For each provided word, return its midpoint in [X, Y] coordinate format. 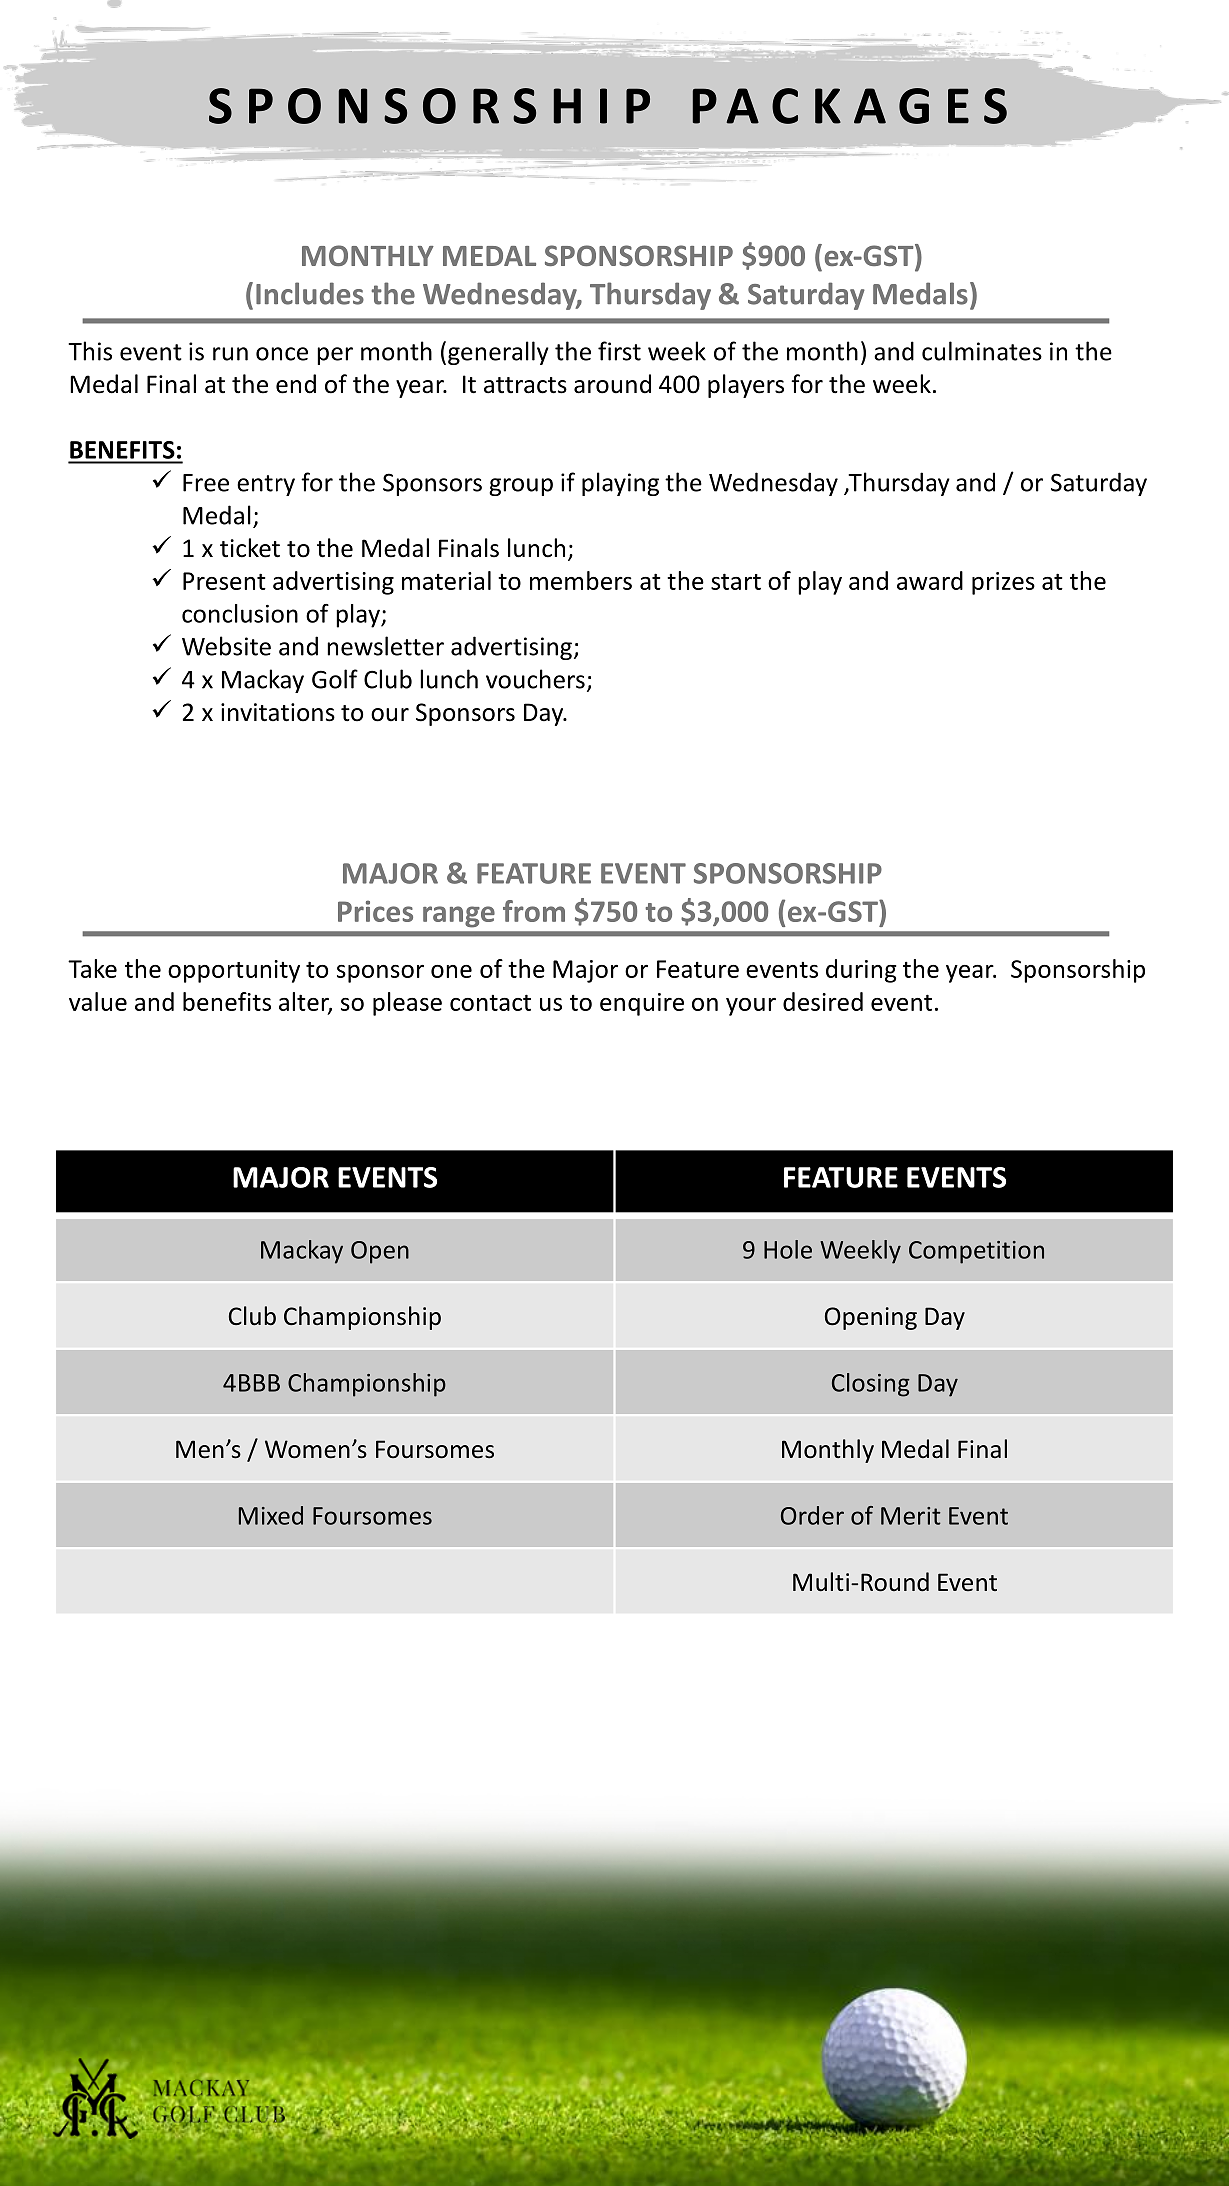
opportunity [234, 971]
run [230, 354]
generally [498, 353]
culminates [982, 351]
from [534, 911]
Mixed [271, 1515]
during [861, 971]
